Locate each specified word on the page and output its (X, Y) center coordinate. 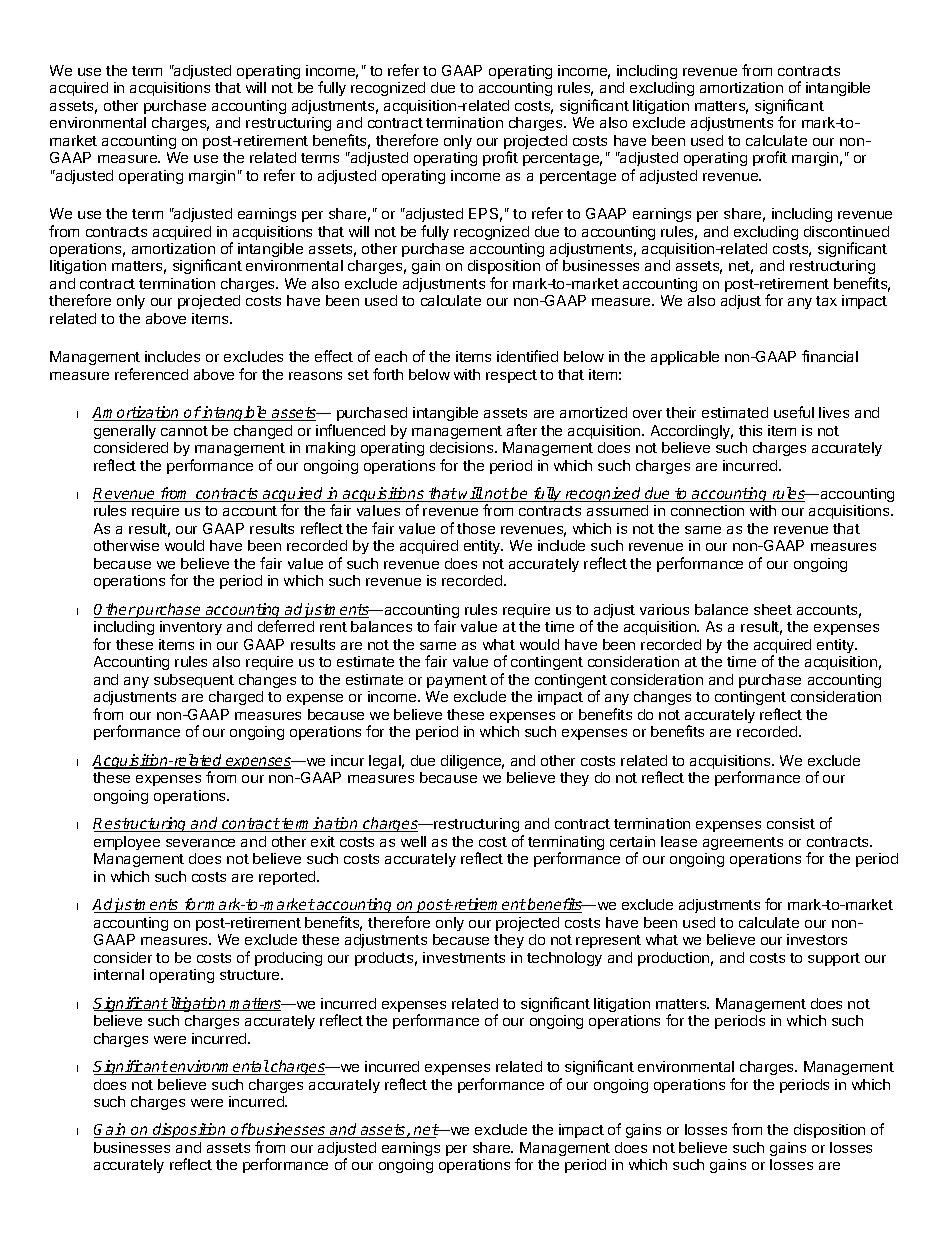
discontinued (846, 231)
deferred (286, 626)
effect (334, 356)
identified (527, 356)
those (476, 528)
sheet (773, 609)
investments (464, 957)
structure (251, 975)
